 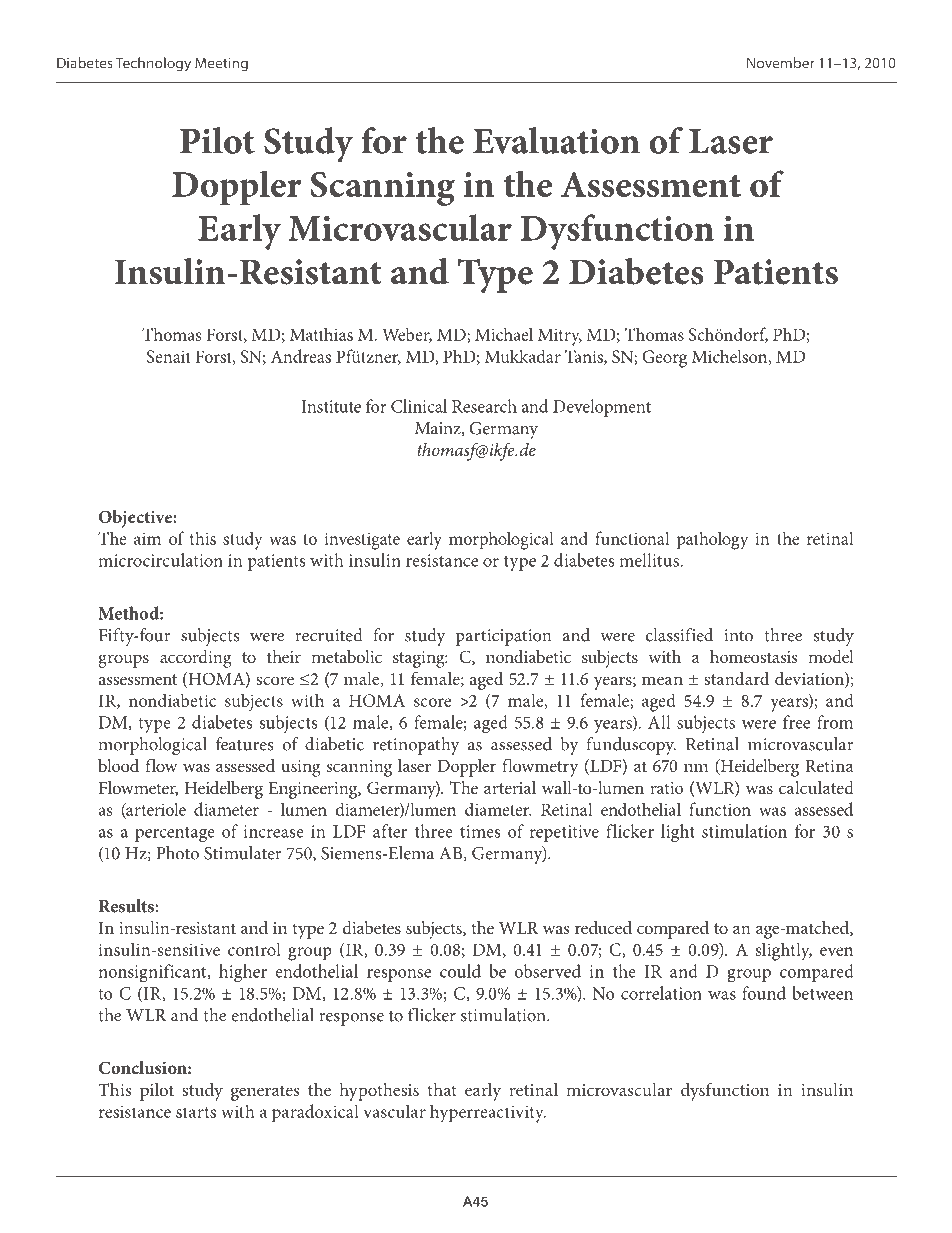 I want to click on microcirculation, so click(x=160, y=560).
